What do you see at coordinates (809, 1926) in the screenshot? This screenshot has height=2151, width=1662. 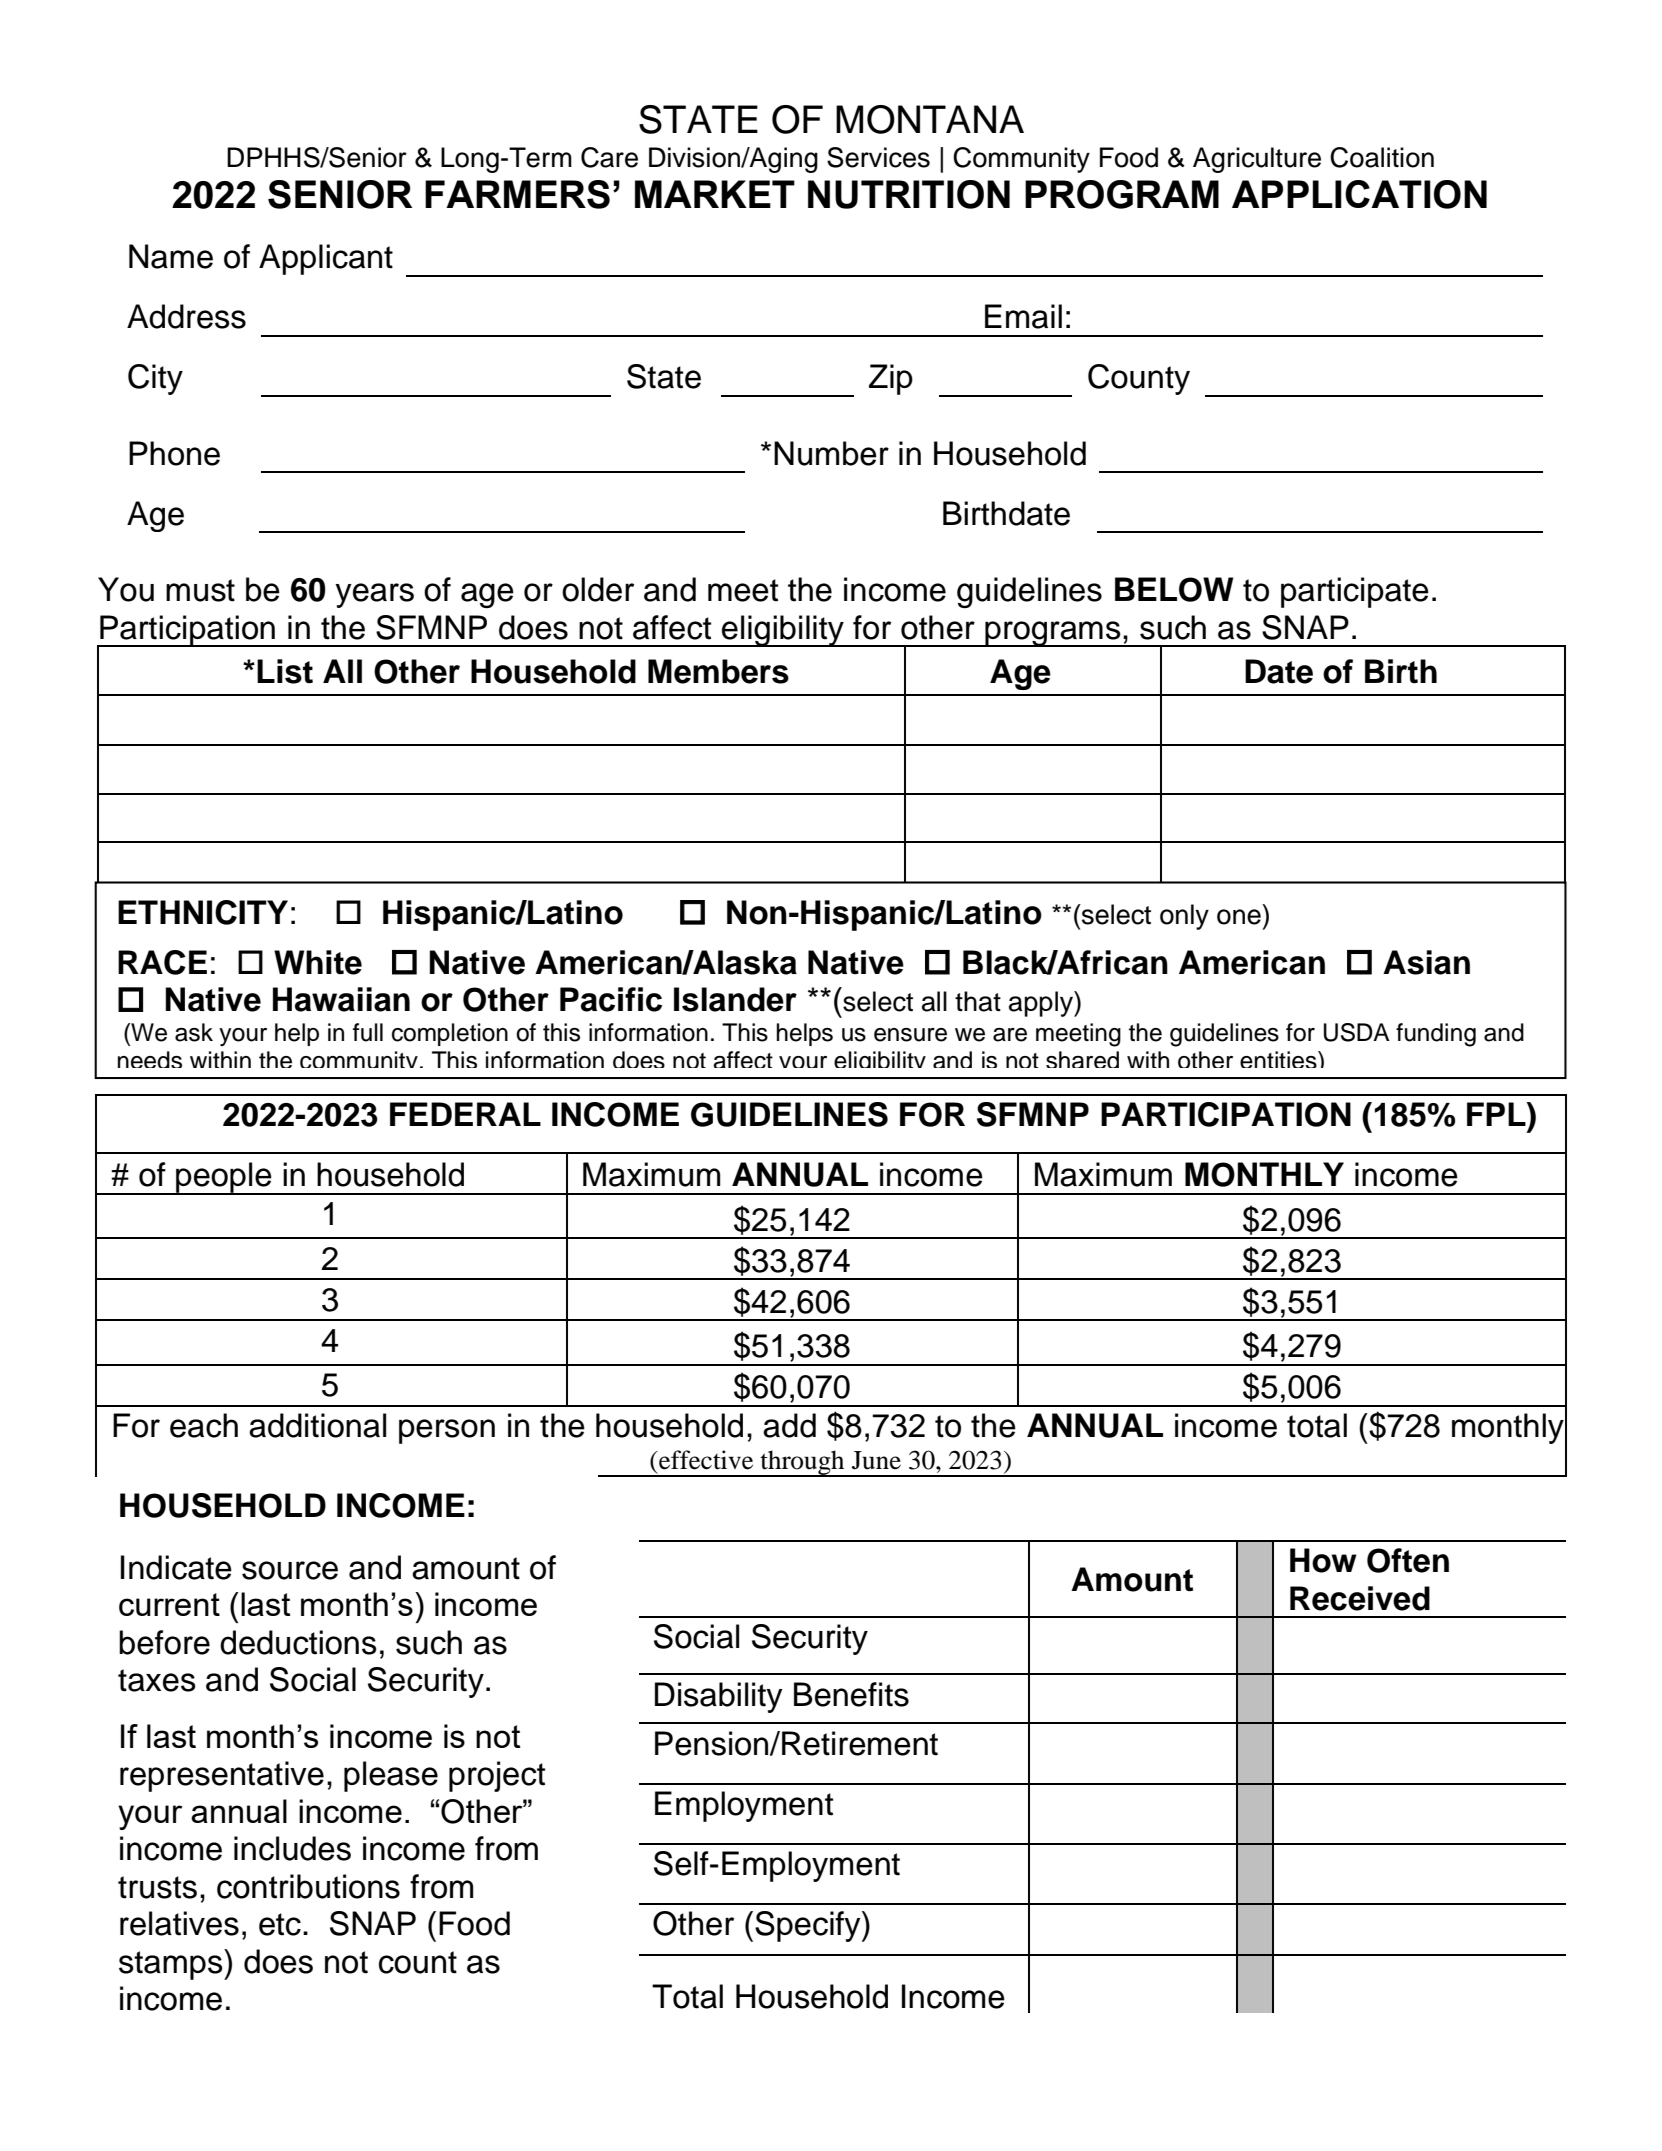 I see `Specify` at bounding box center [809, 1926].
